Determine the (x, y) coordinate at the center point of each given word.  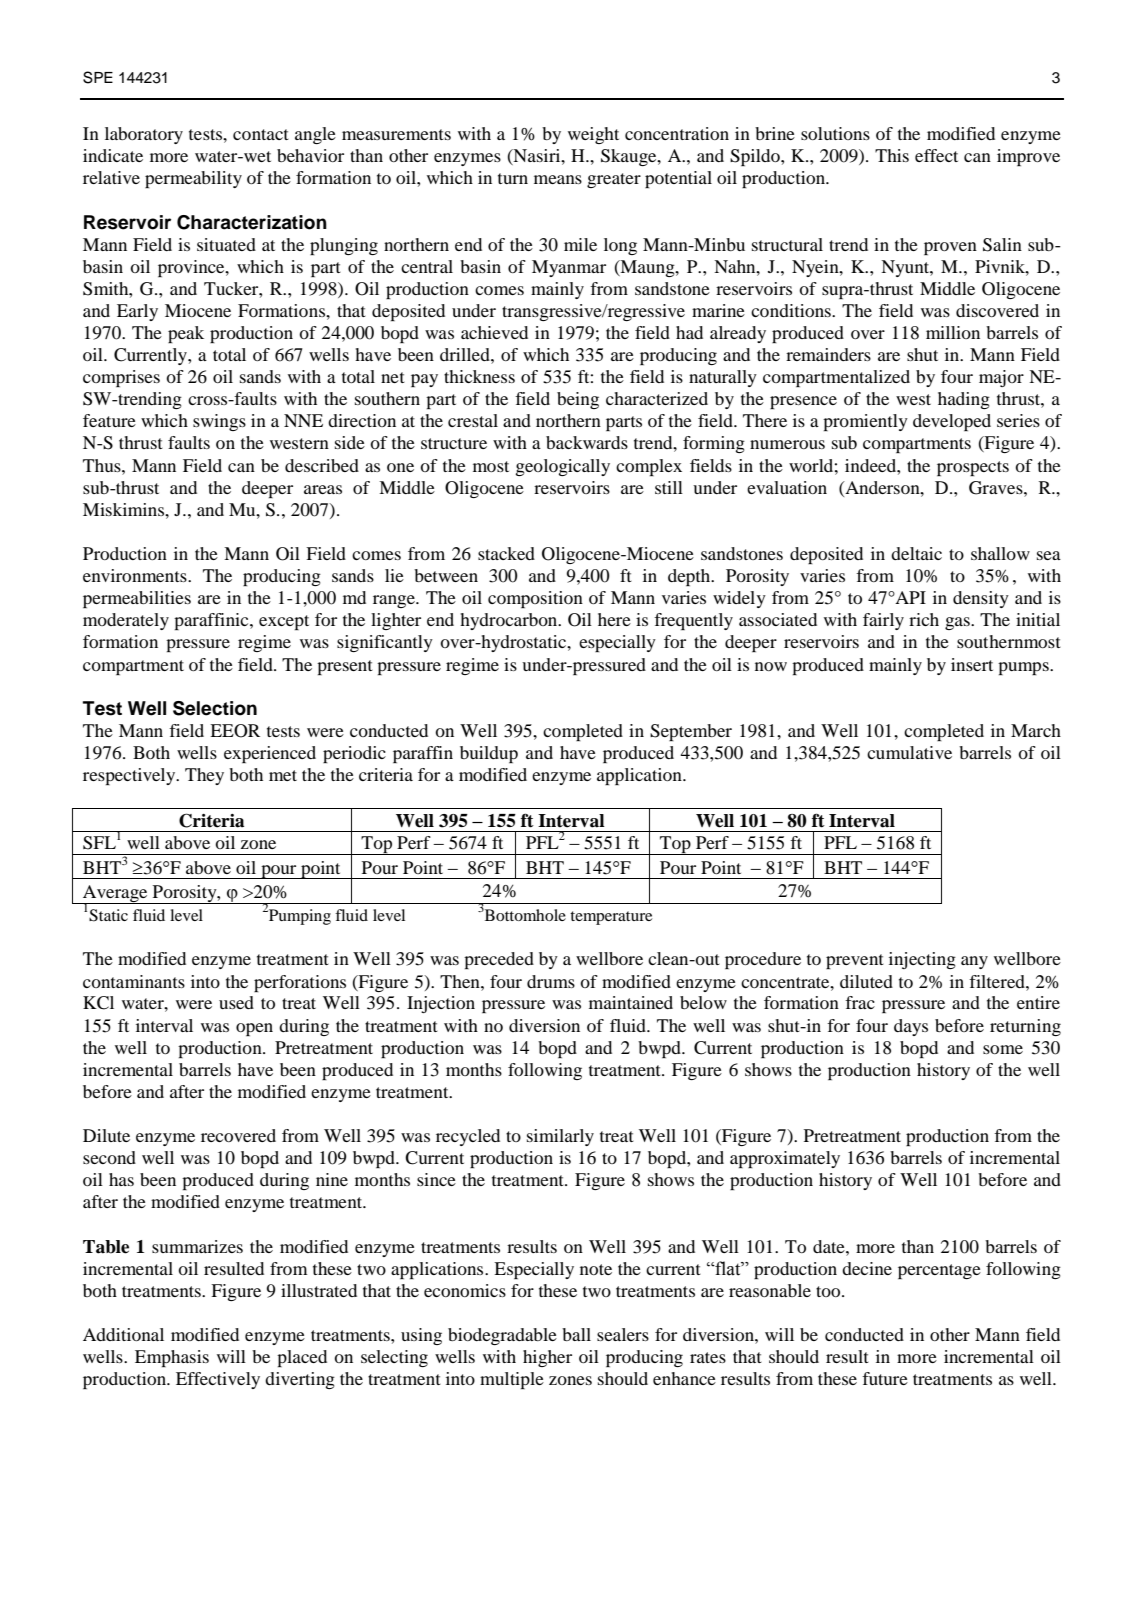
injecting (922, 960)
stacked (506, 553)
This (892, 155)
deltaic (916, 553)
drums (551, 981)
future (885, 1378)
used (236, 1002)
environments (136, 575)
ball (576, 1334)
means (558, 179)
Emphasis (172, 1358)
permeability (193, 179)
